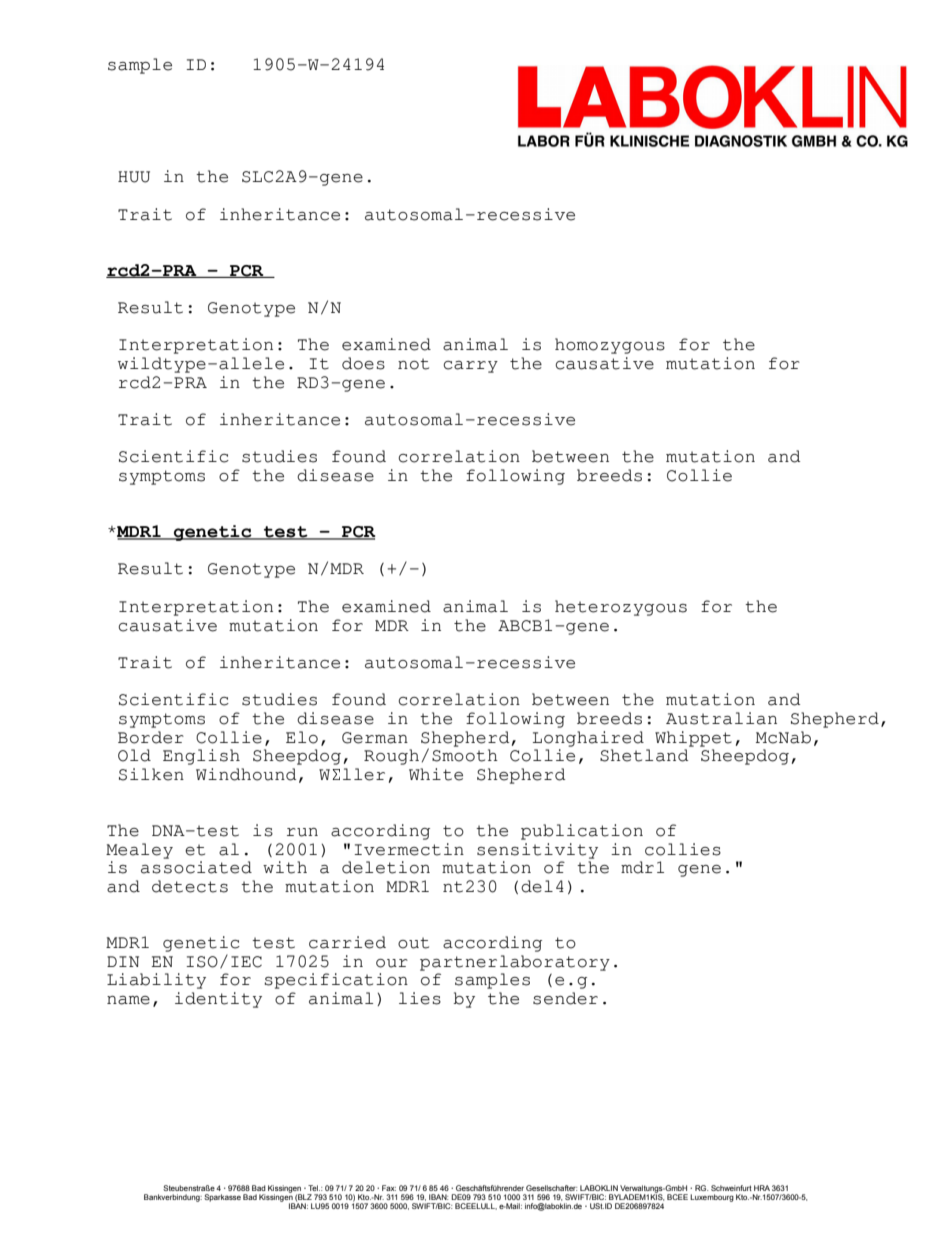  What do you see at coordinates (413, 943) in the screenshot?
I see `out` at bounding box center [413, 943].
